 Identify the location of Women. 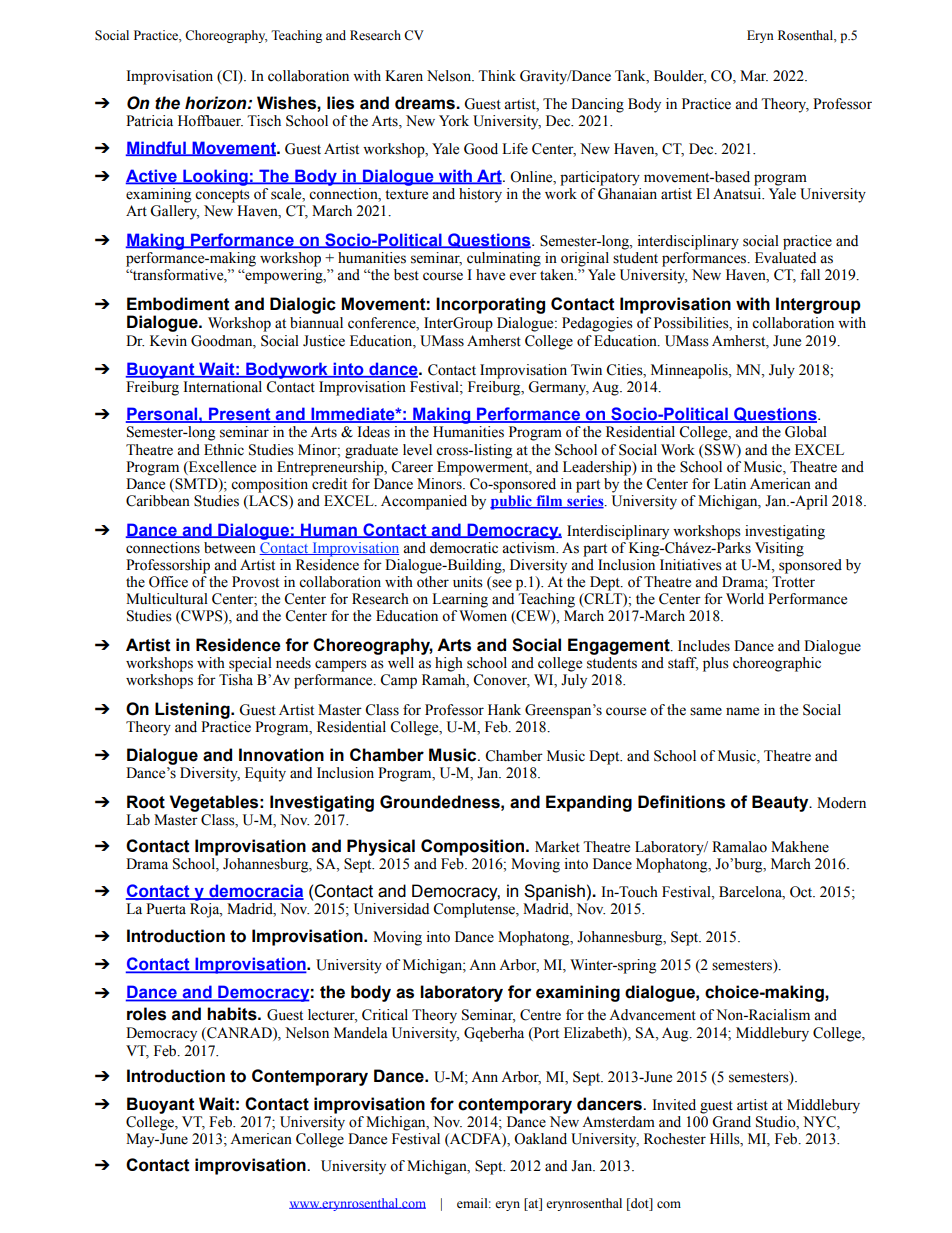
(483, 616).
